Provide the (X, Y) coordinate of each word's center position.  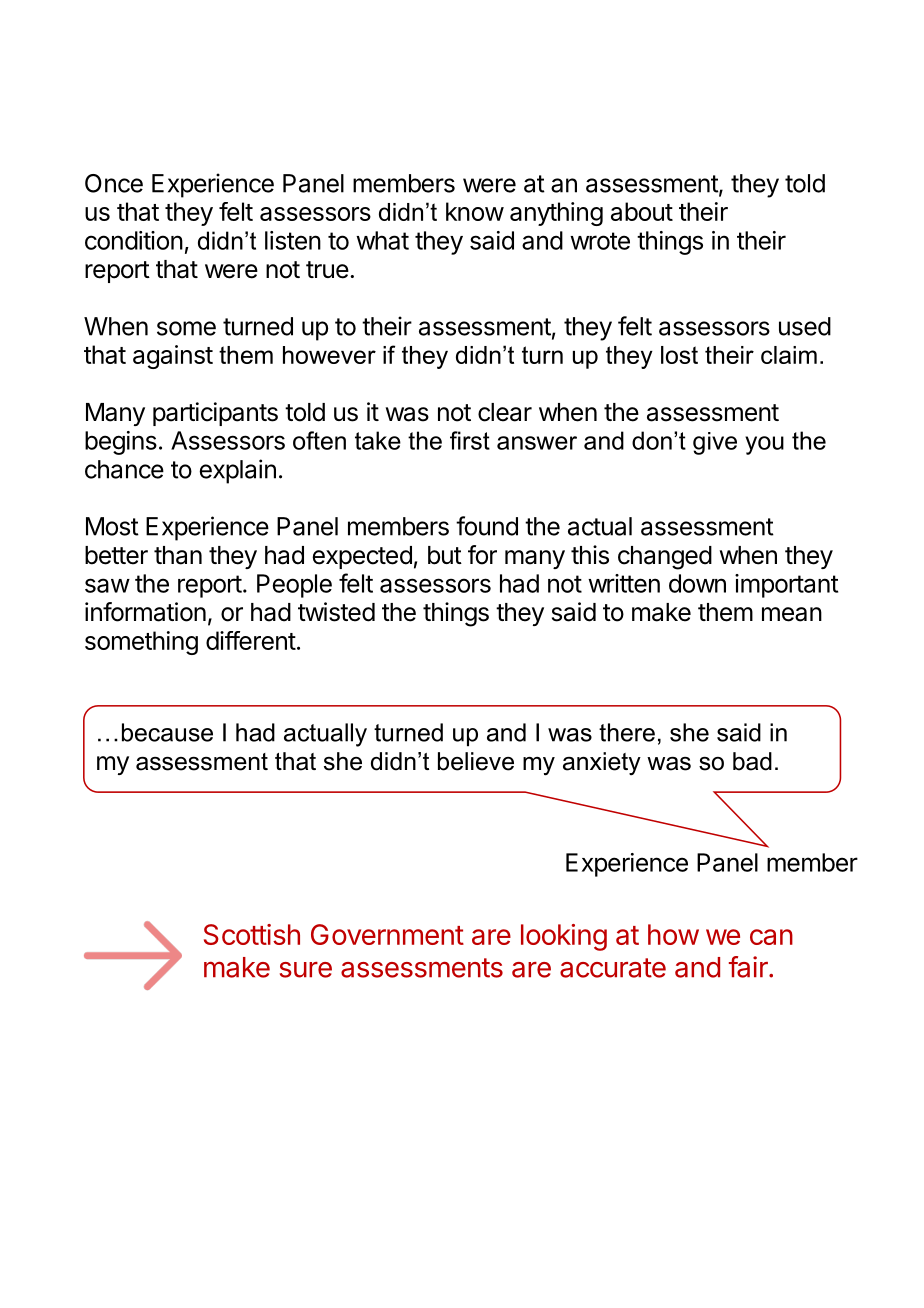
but (445, 555)
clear (505, 412)
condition (134, 240)
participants (215, 414)
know (475, 211)
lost (679, 355)
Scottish (252, 934)
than (178, 555)
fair (749, 967)
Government (387, 934)
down (697, 583)
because (167, 732)
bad (752, 761)
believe (476, 761)
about (642, 211)
